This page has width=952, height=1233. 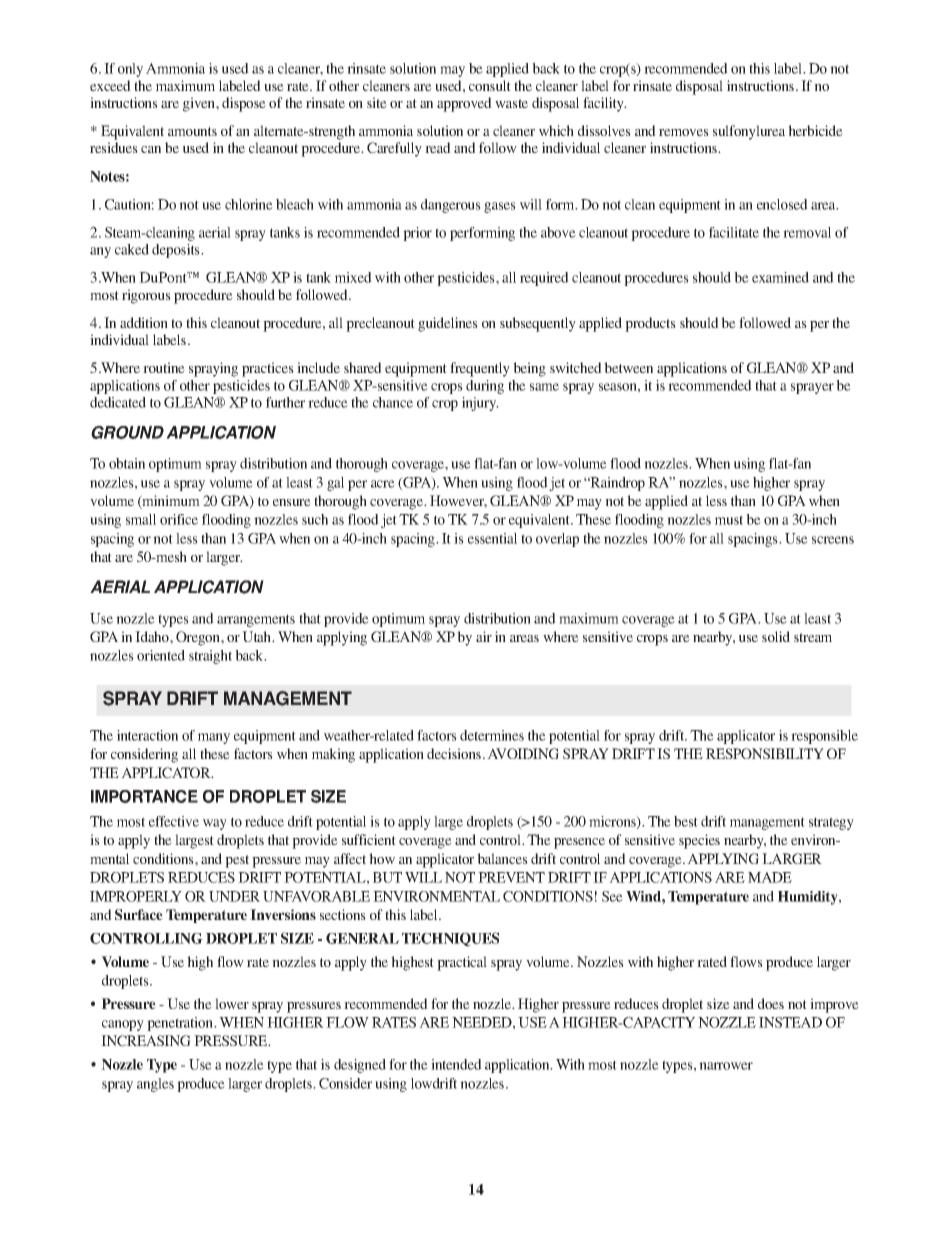 What do you see at coordinates (192, 131) in the page?
I see `amounts` at bounding box center [192, 131].
